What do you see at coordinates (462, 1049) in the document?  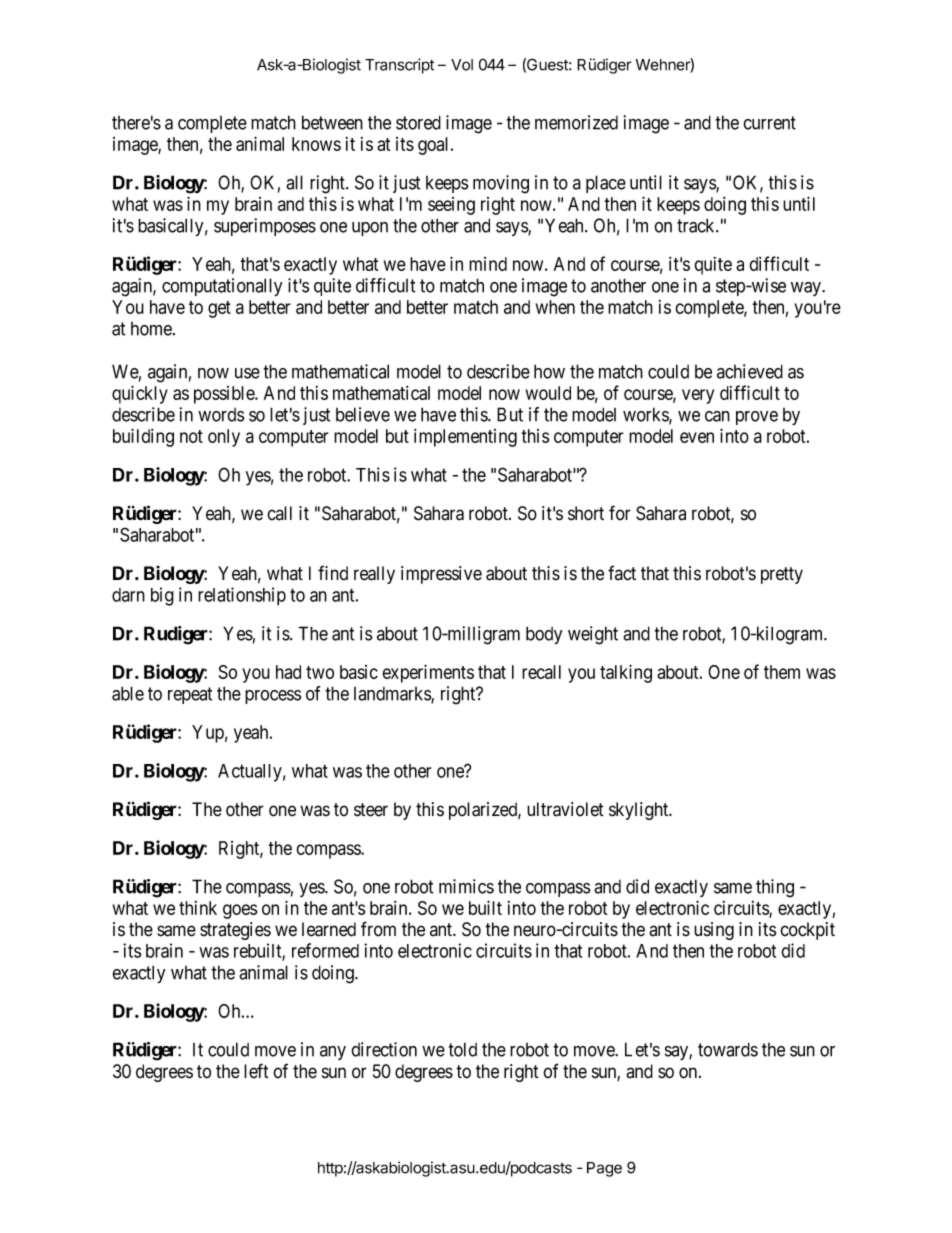 I see `told` at bounding box center [462, 1049].
